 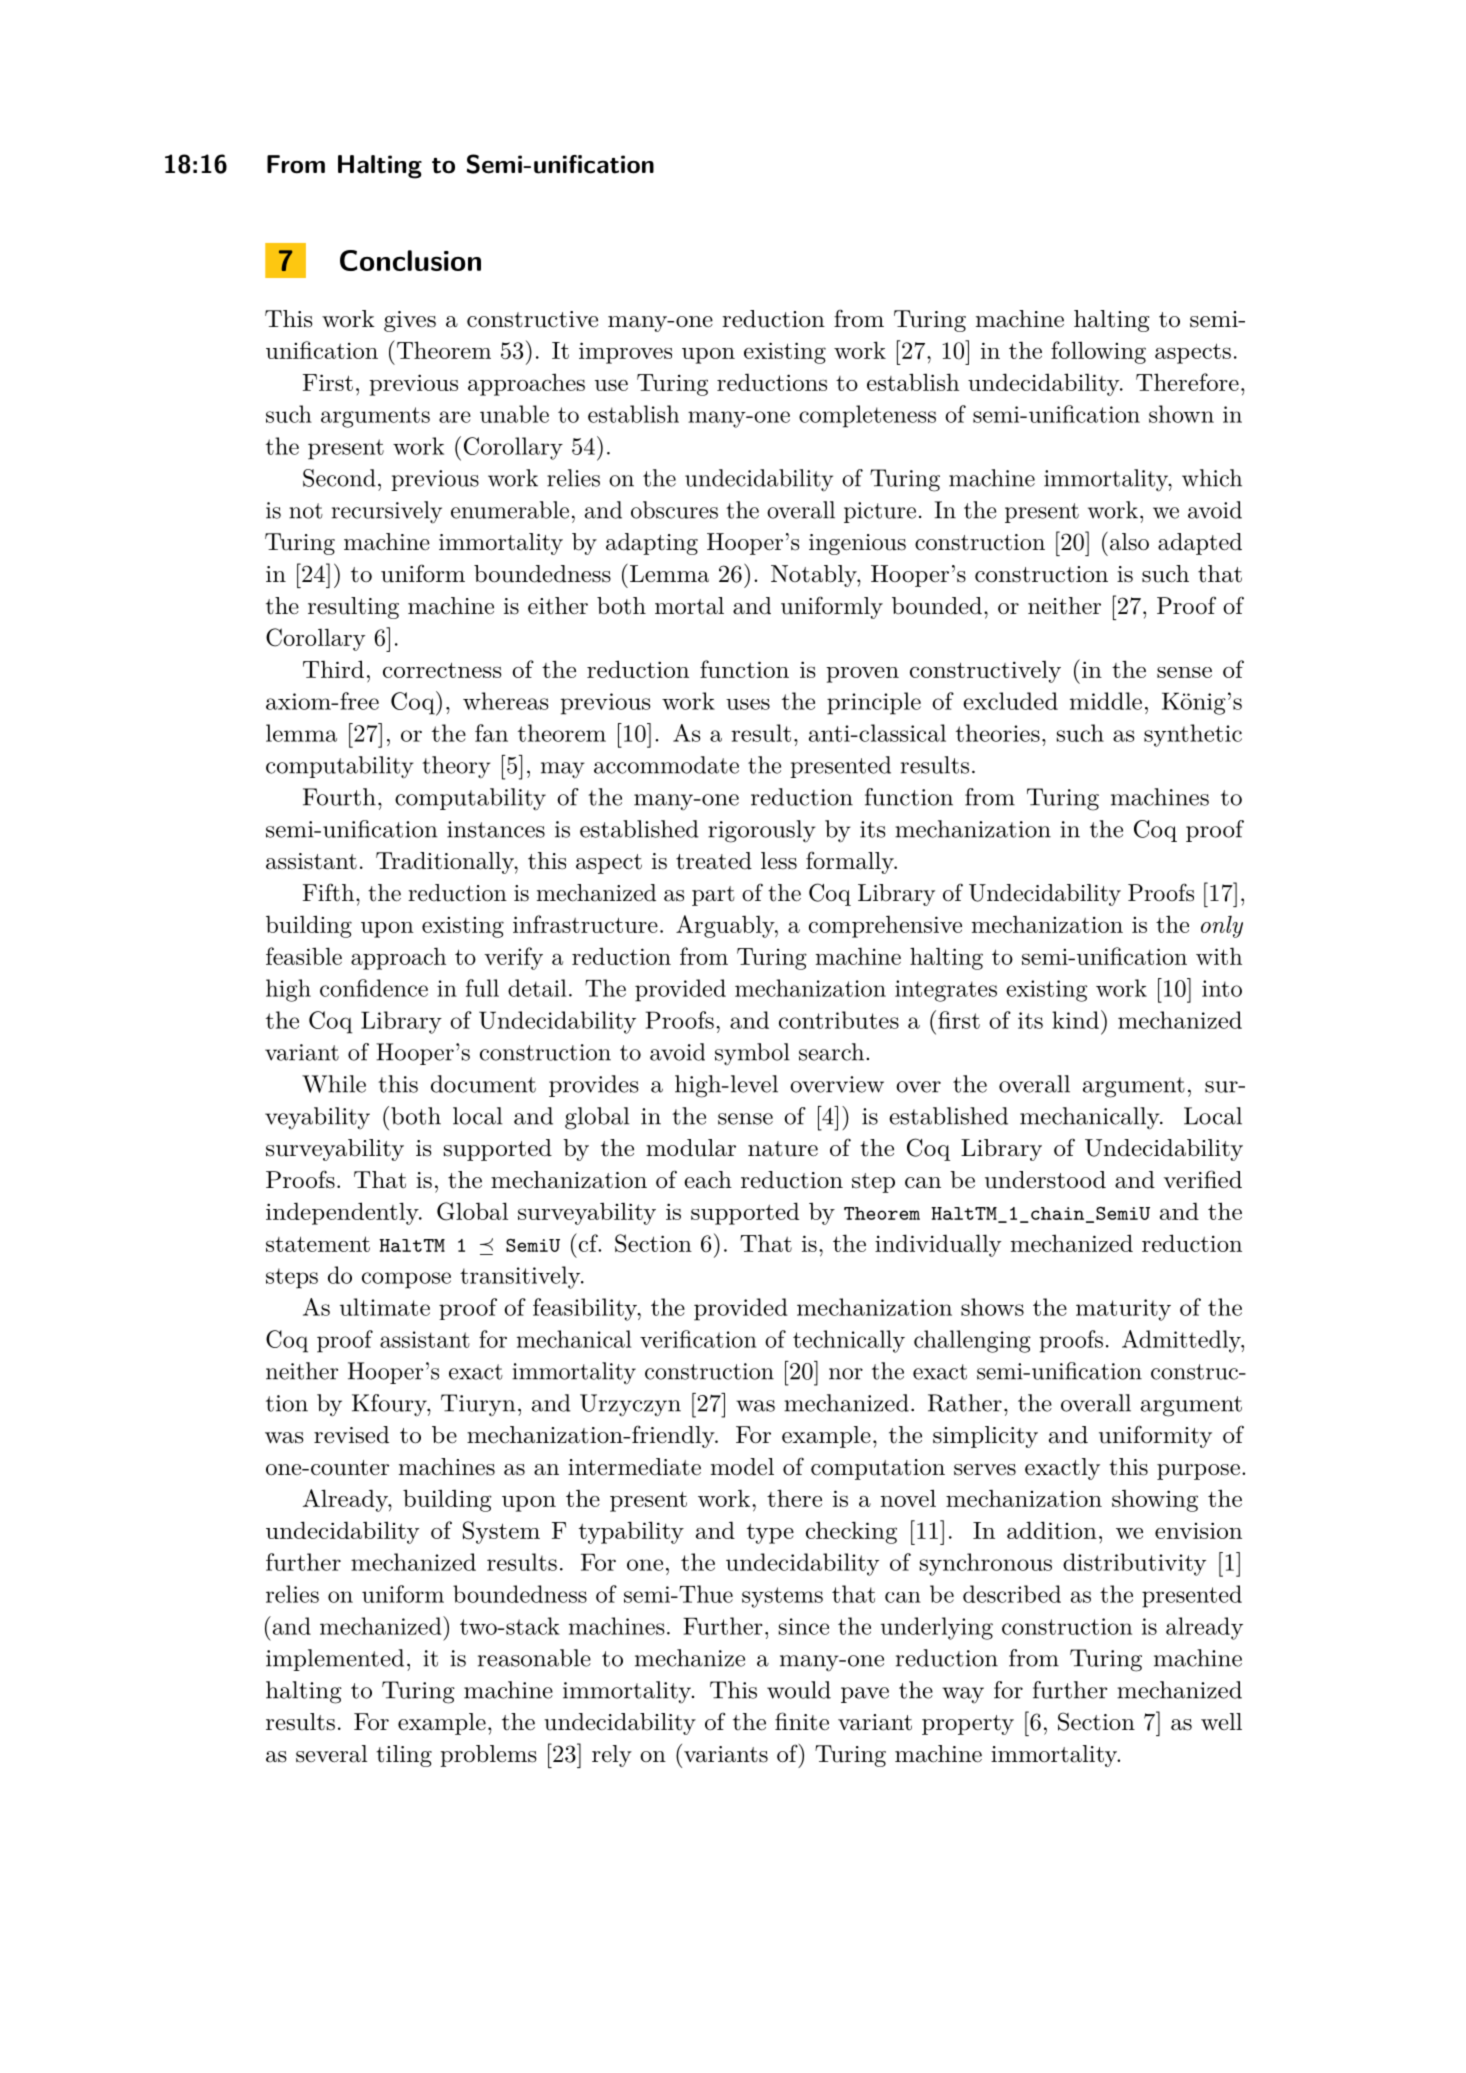 I want to click on tiling, so click(x=404, y=1756).
